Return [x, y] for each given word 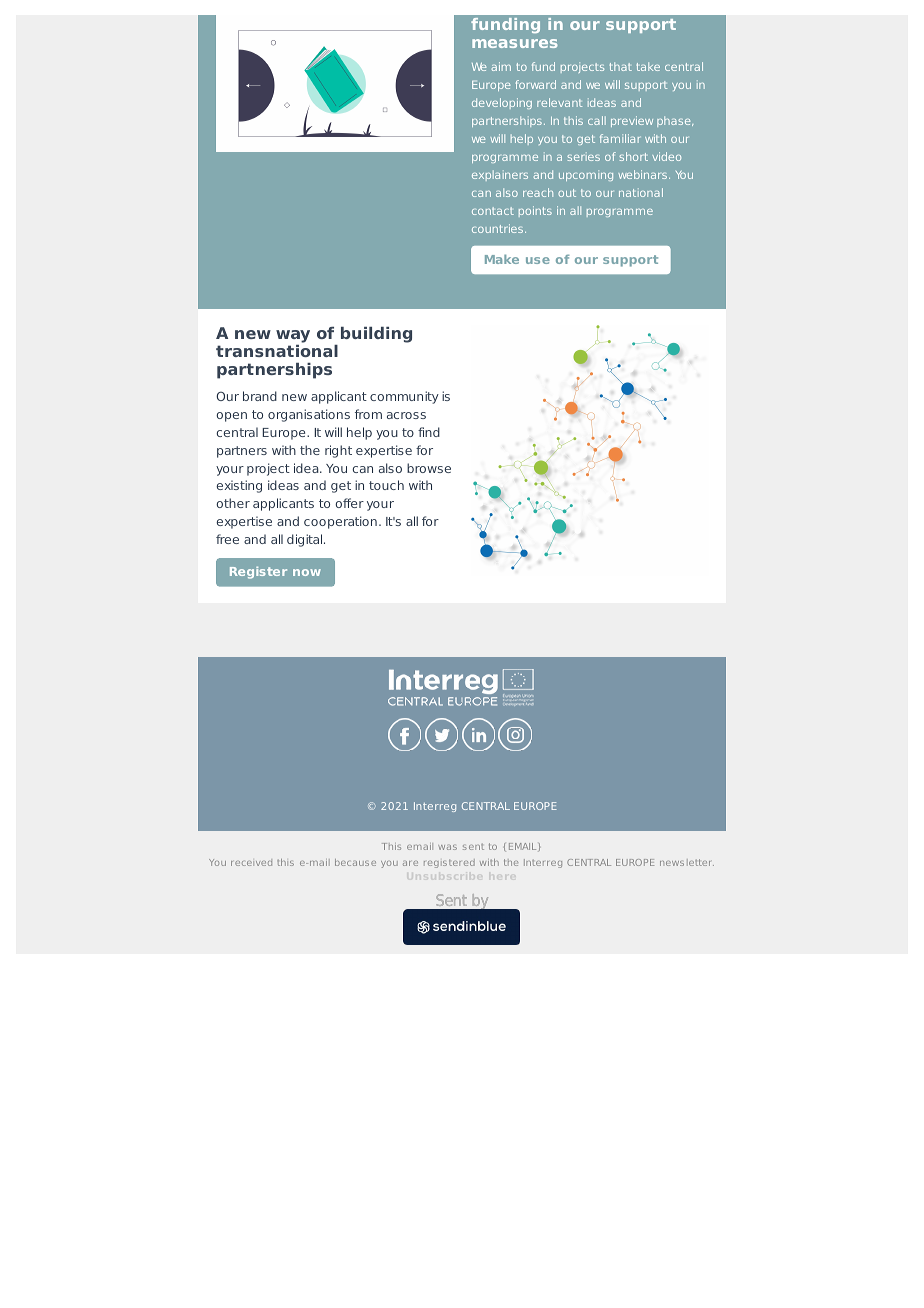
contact [493, 211]
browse [429, 468]
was [447, 847]
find [429, 432]
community [404, 397]
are [410, 863]
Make [502, 259]
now [307, 572]
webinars [644, 174]
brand [260, 396]
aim [501, 66]
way [293, 338]
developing [502, 103]
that [620, 66]
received [251, 862]
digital [306, 540]
